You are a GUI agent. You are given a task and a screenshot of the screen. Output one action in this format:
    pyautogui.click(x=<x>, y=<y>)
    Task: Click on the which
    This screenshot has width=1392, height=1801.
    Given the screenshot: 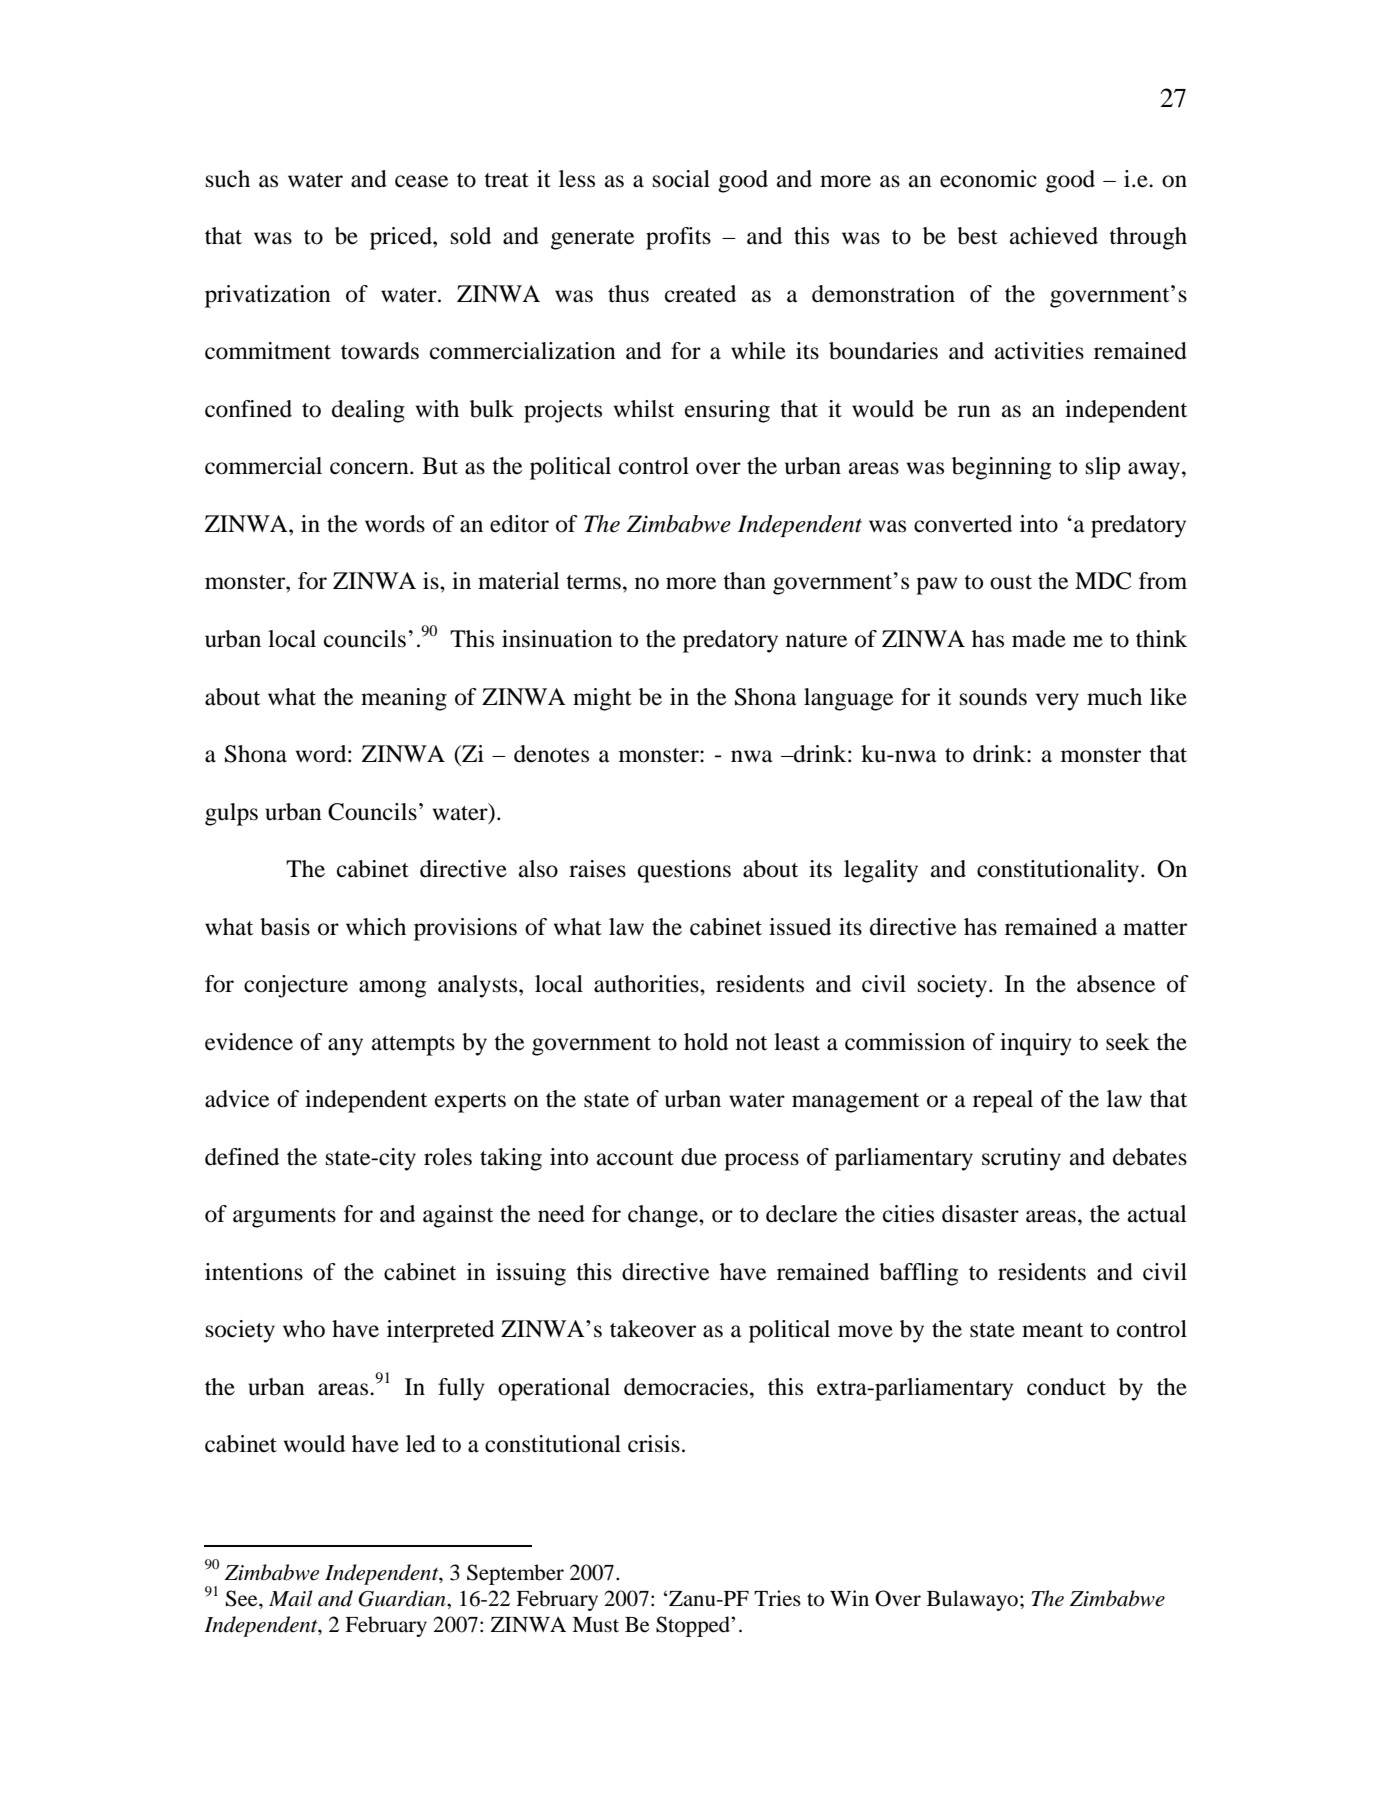 What is the action you would take?
    pyautogui.click(x=376, y=927)
